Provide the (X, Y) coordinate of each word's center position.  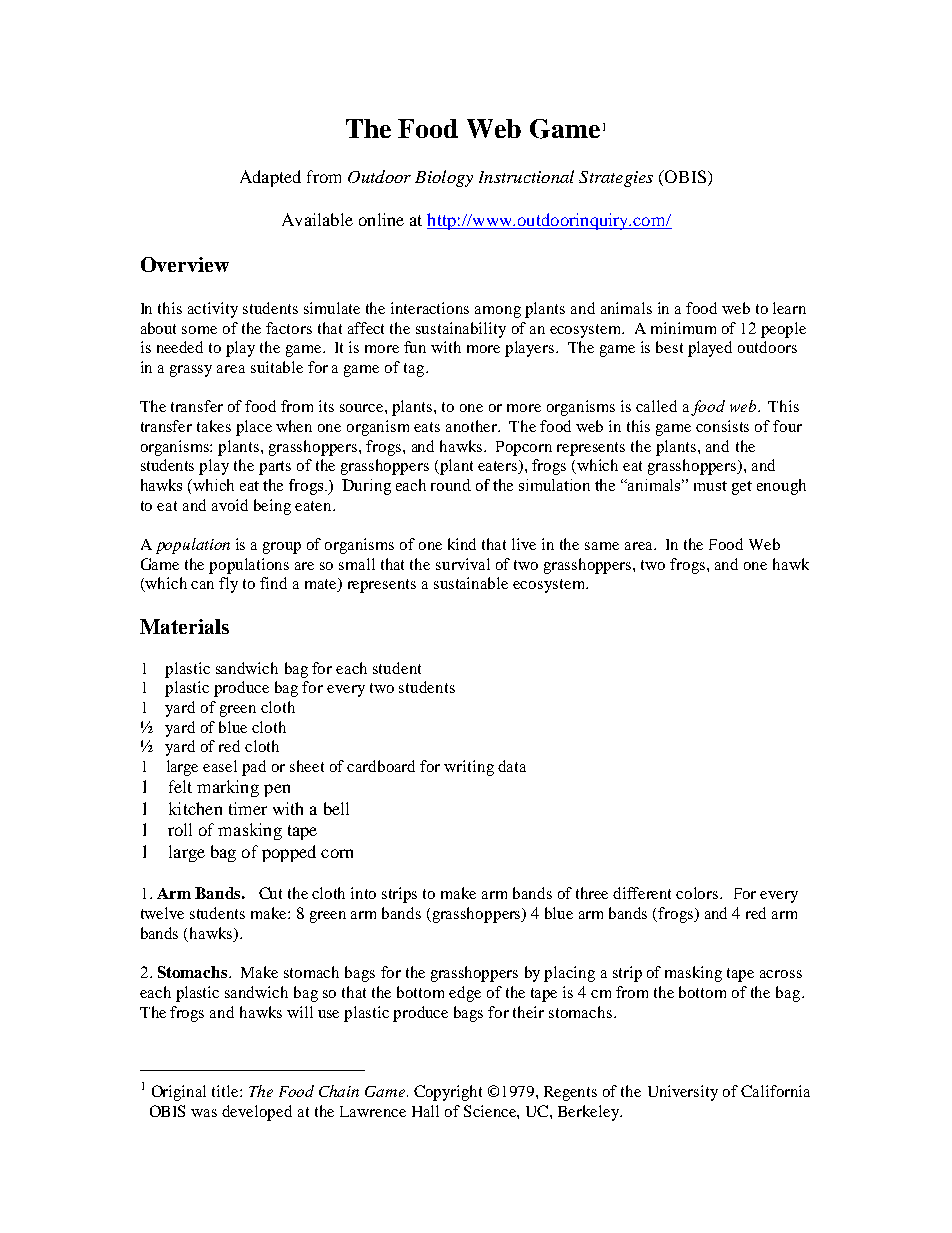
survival (463, 564)
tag (415, 370)
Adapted (270, 178)
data (512, 766)
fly (228, 585)
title (226, 1091)
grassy (191, 371)
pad (254, 768)
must (710, 486)
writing (469, 768)
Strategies (616, 179)
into (363, 893)
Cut (270, 893)
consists (722, 426)
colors (698, 893)
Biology (444, 178)
